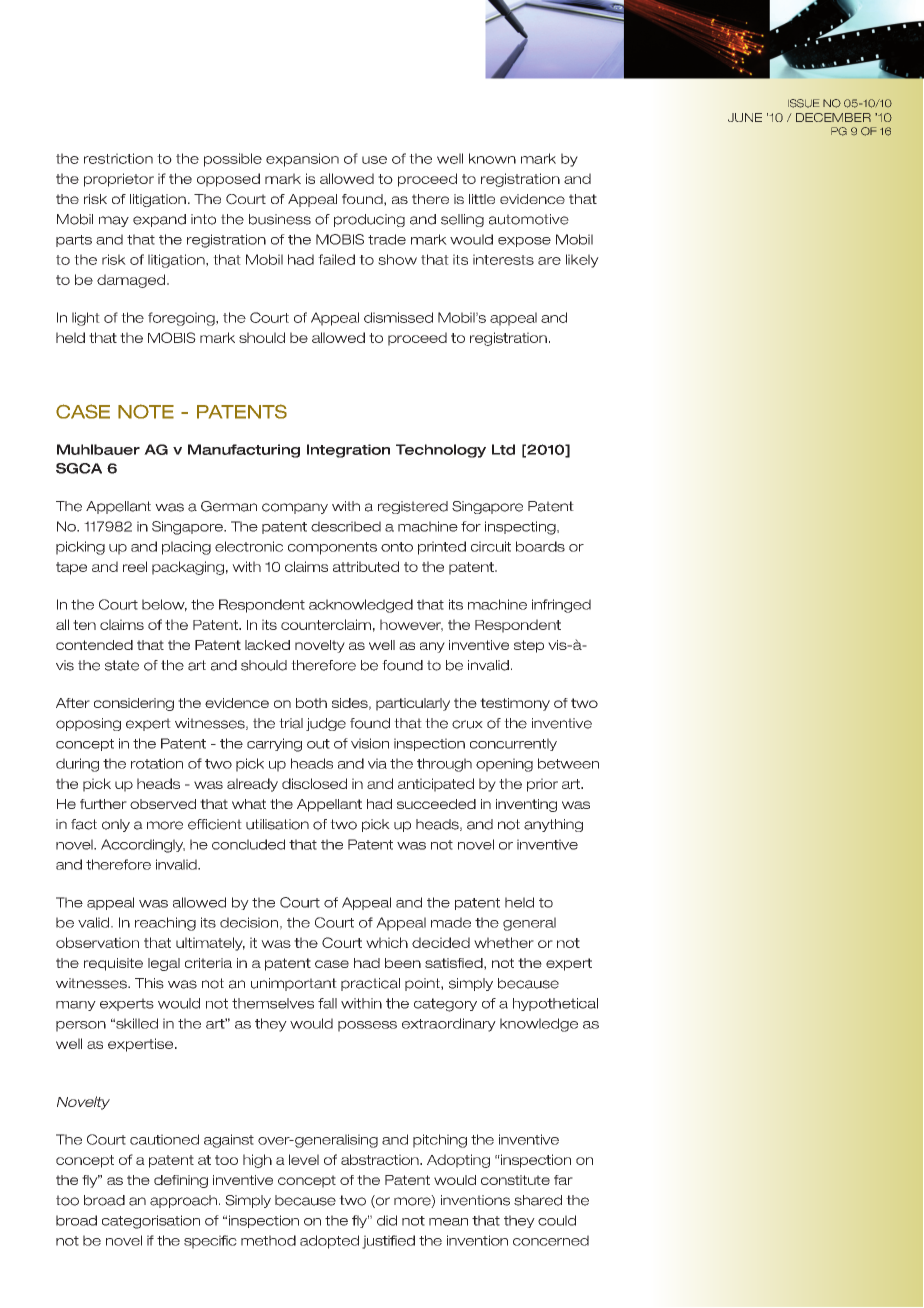 Image resolution: width=924 pixels, height=1308 pixels. Describe the element at coordinates (165, 924) in the page. I see `reaching` at that location.
